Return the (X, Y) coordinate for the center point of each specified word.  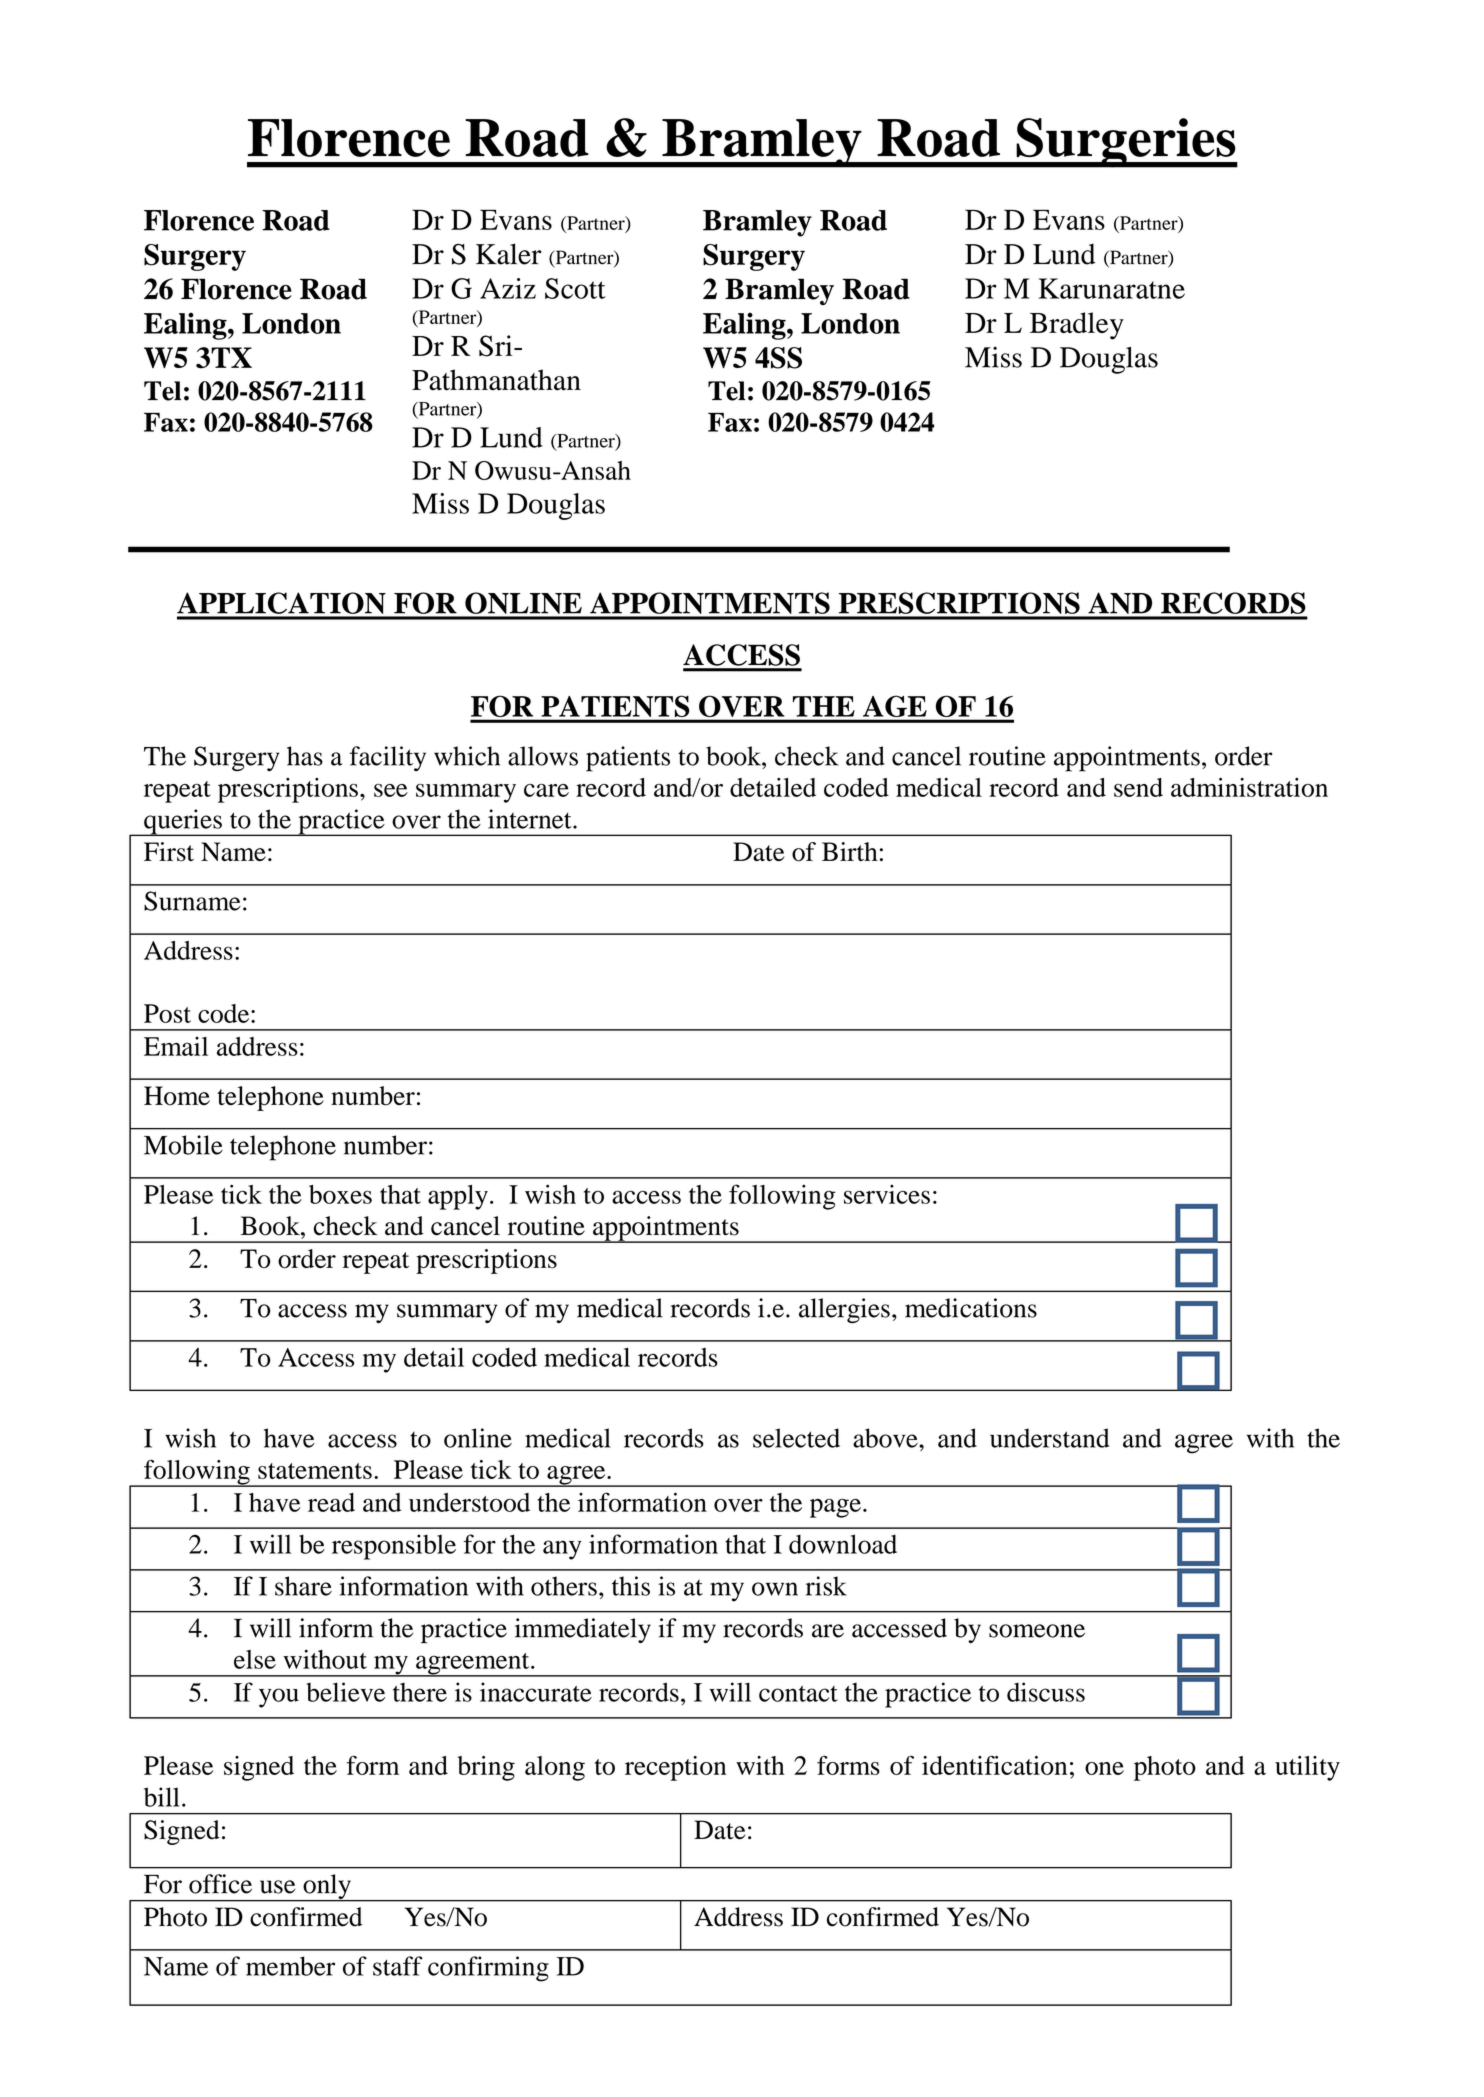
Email (176, 1046)
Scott (575, 288)
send (1138, 787)
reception (676, 1768)
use (277, 1887)
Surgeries (1126, 143)
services (887, 1194)
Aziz (508, 288)
